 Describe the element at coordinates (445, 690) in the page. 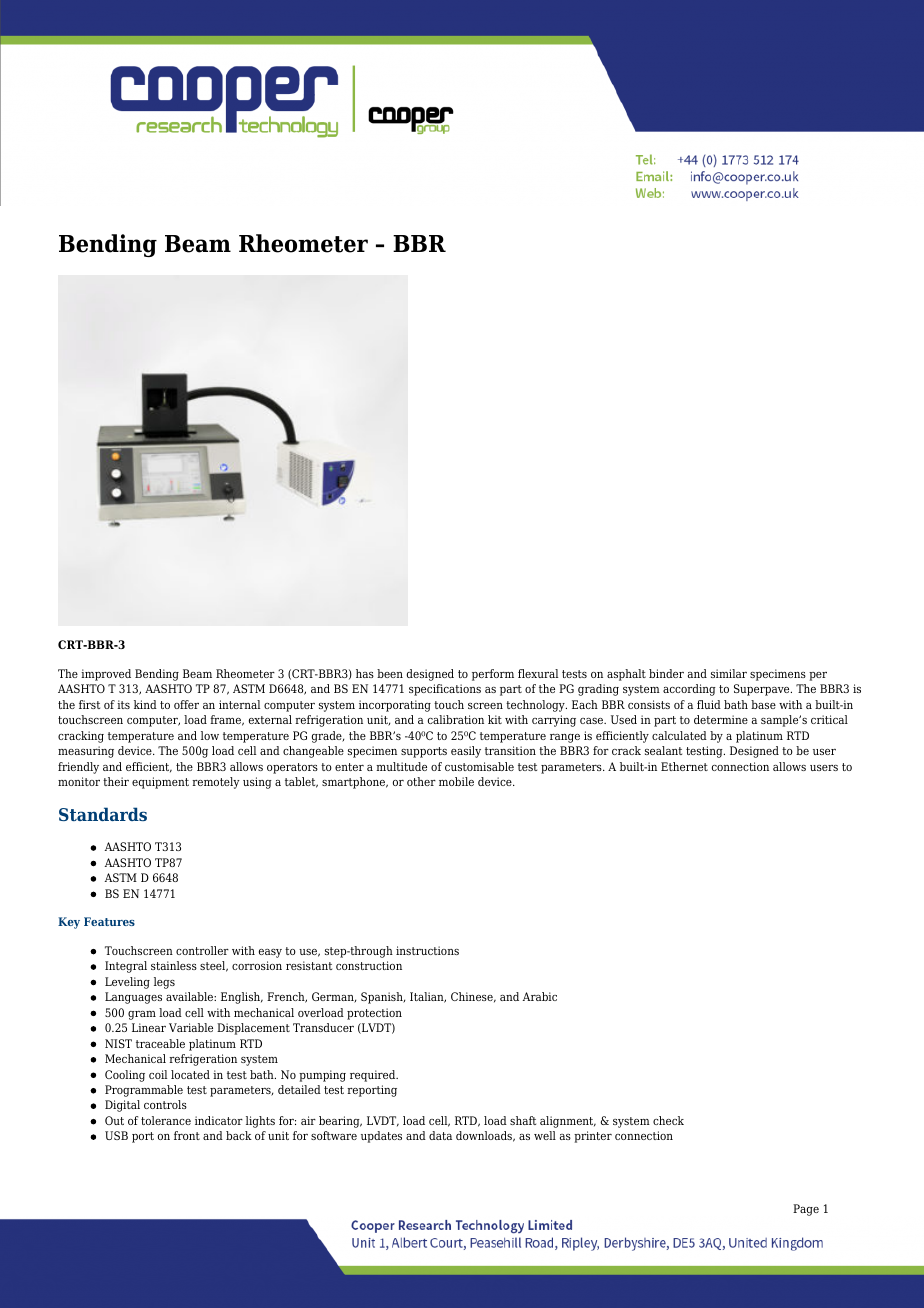

I see `specifications` at that location.
